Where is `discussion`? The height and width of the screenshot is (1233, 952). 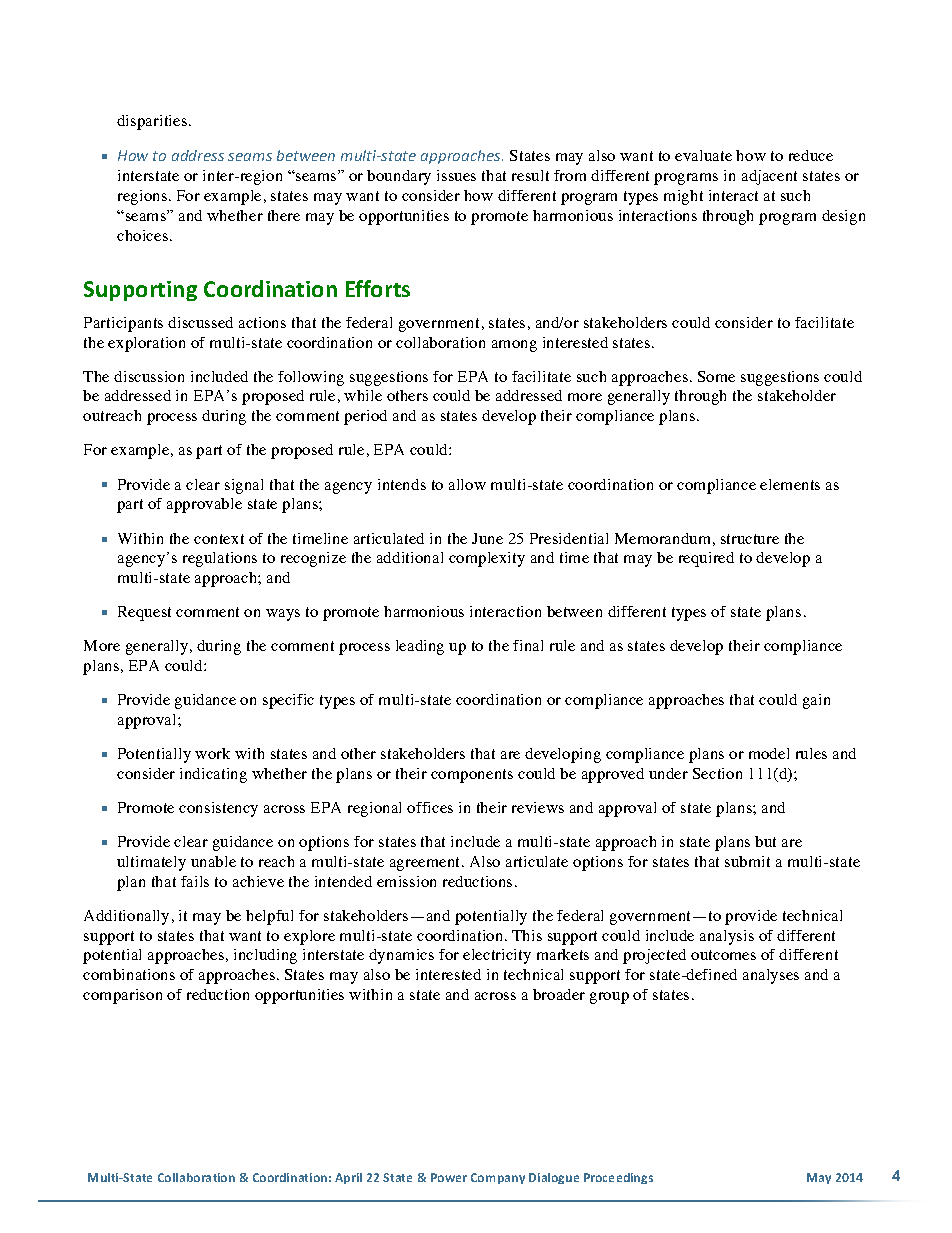 discussion is located at coordinates (149, 376).
